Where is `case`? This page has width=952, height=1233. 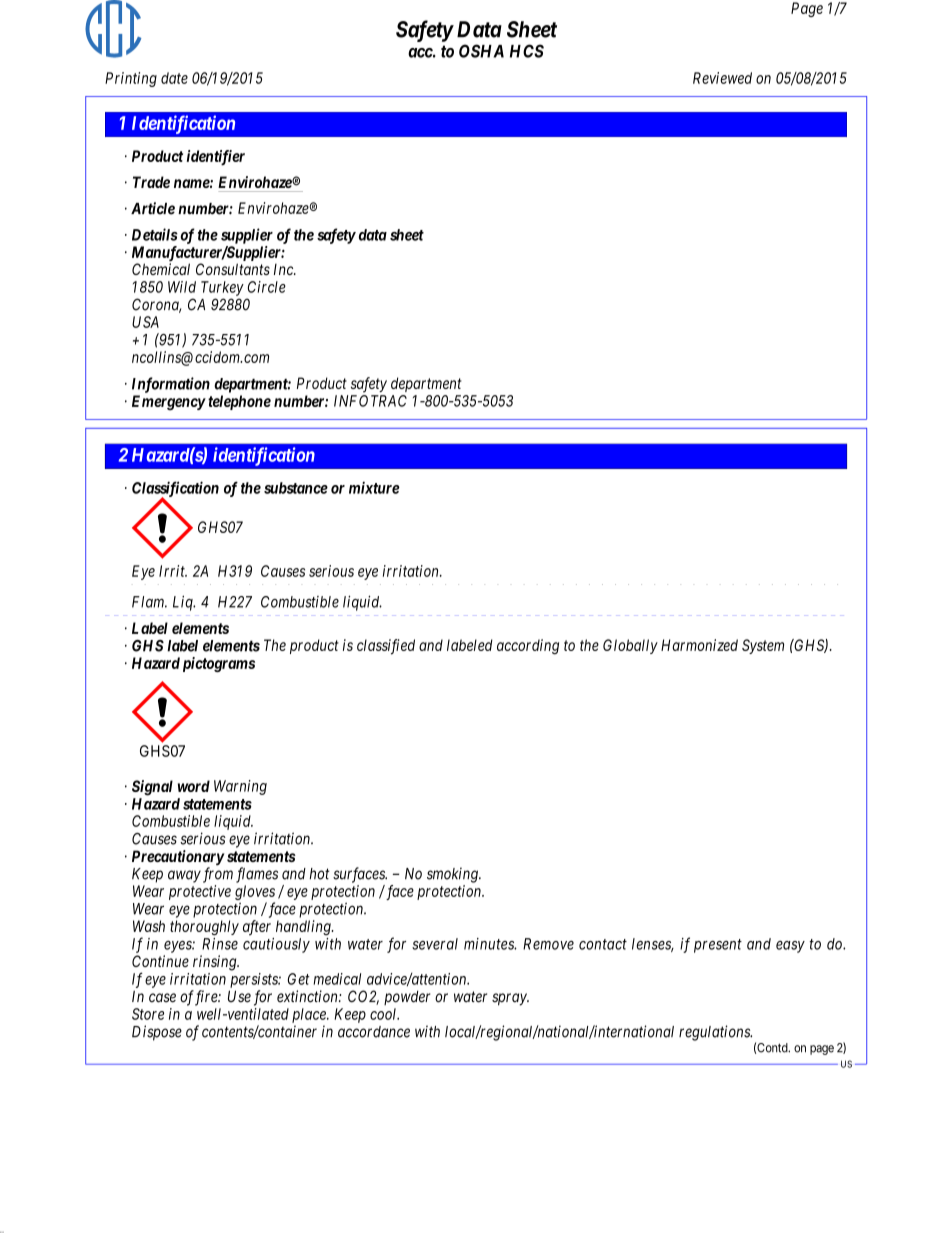
case is located at coordinates (162, 998).
